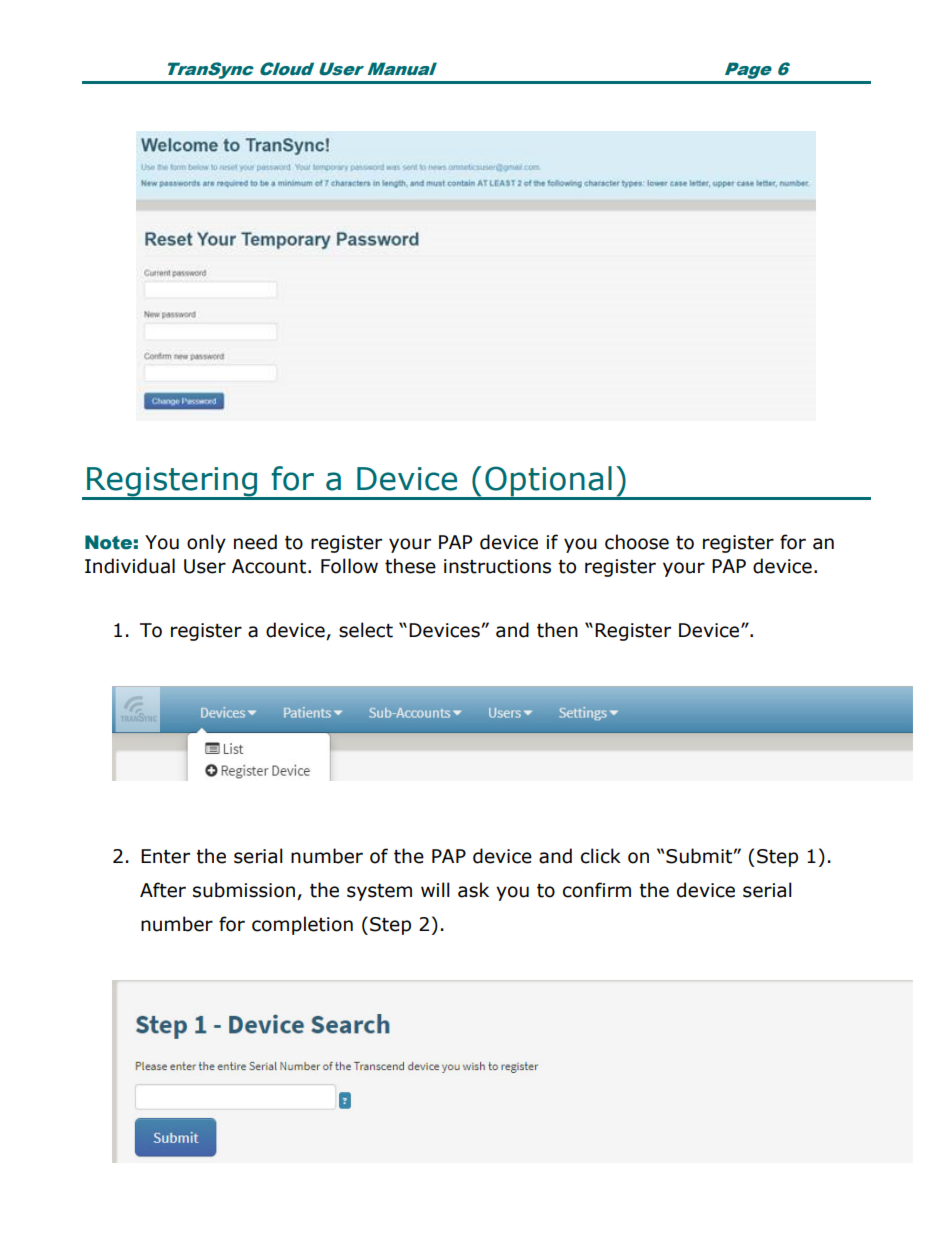  Describe the element at coordinates (597, 890) in the screenshot. I see `confirm` at that location.
